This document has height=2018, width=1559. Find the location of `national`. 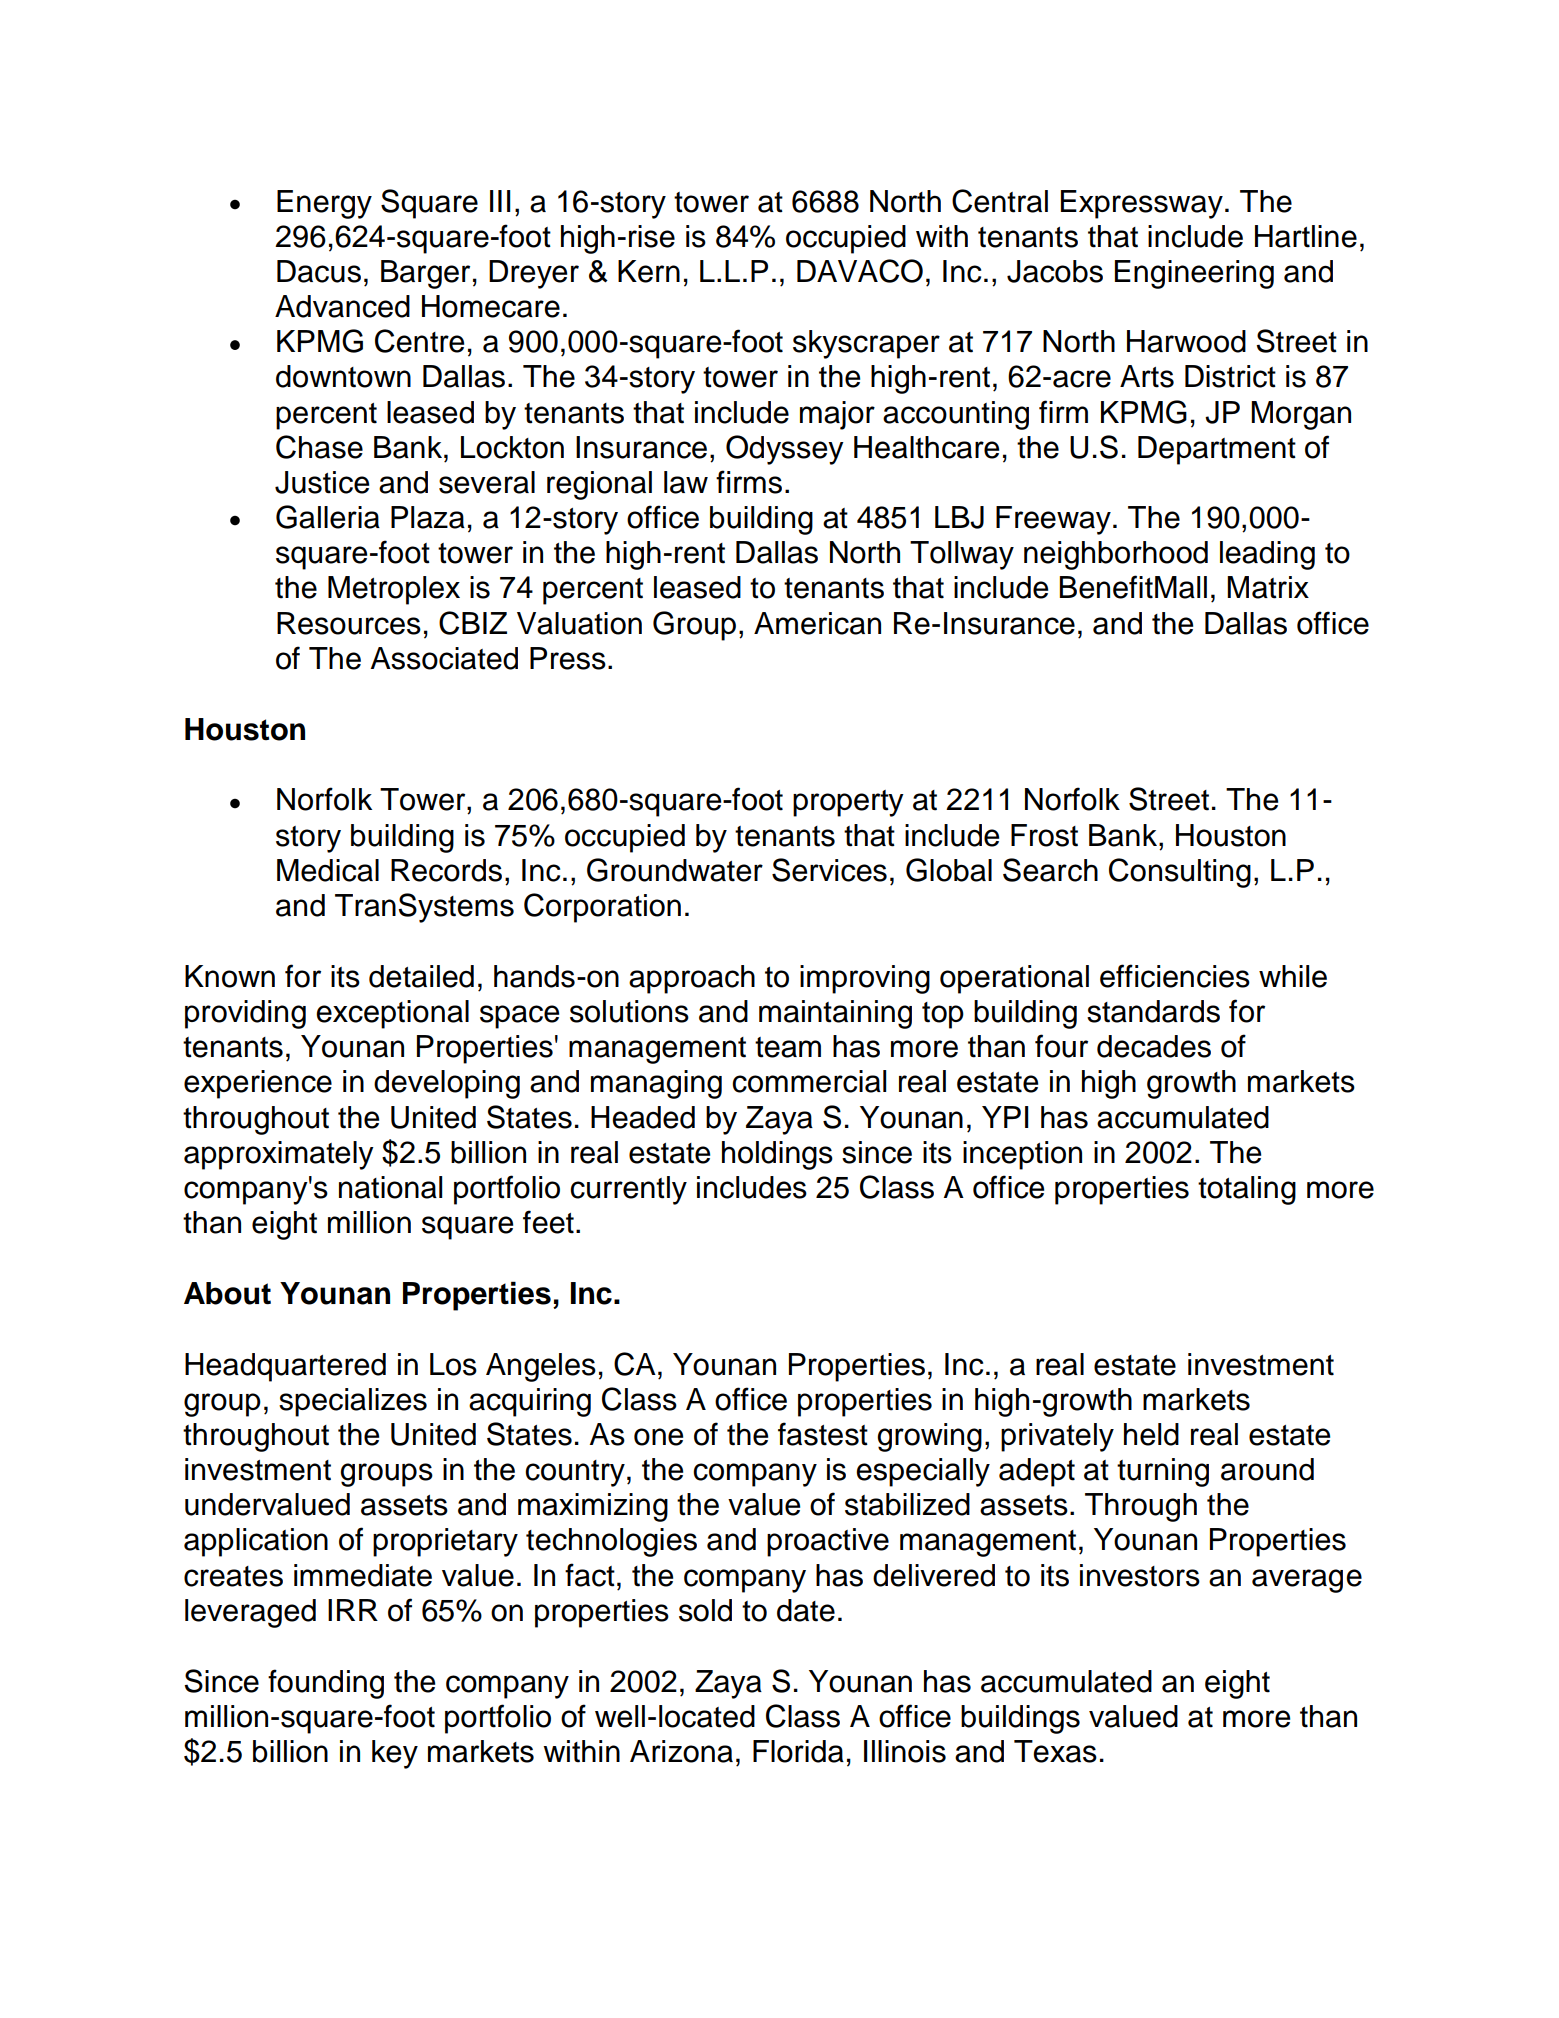

national is located at coordinates (390, 1187).
